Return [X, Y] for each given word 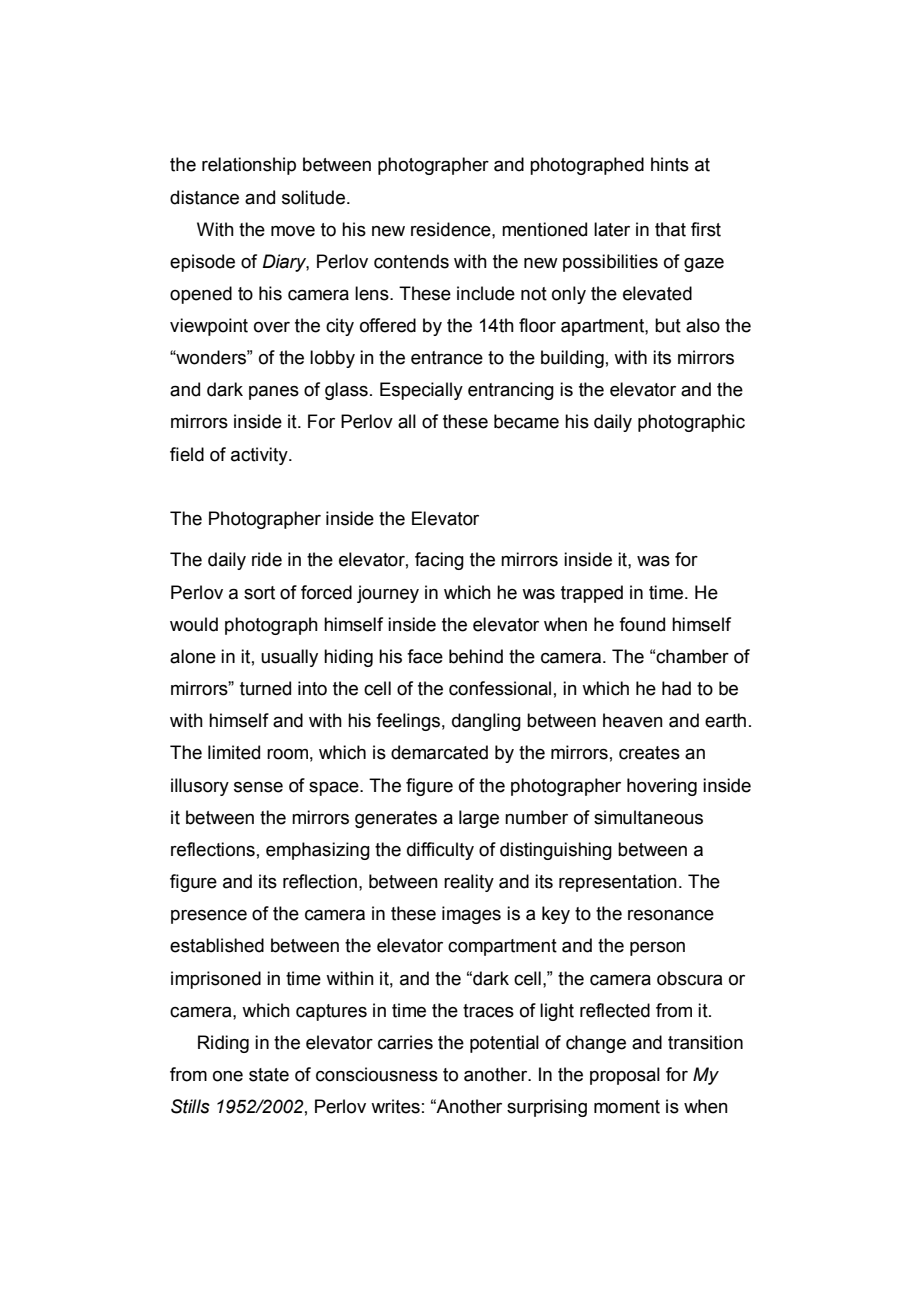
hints [670, 164]
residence [452, 229]
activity [260, 456]
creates [649, 753]
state [269, 1075]
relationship [249, 166]
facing [439, 561]
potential [504, 1044]
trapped [592, 594]
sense [258, 787]
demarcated [439, 752]
